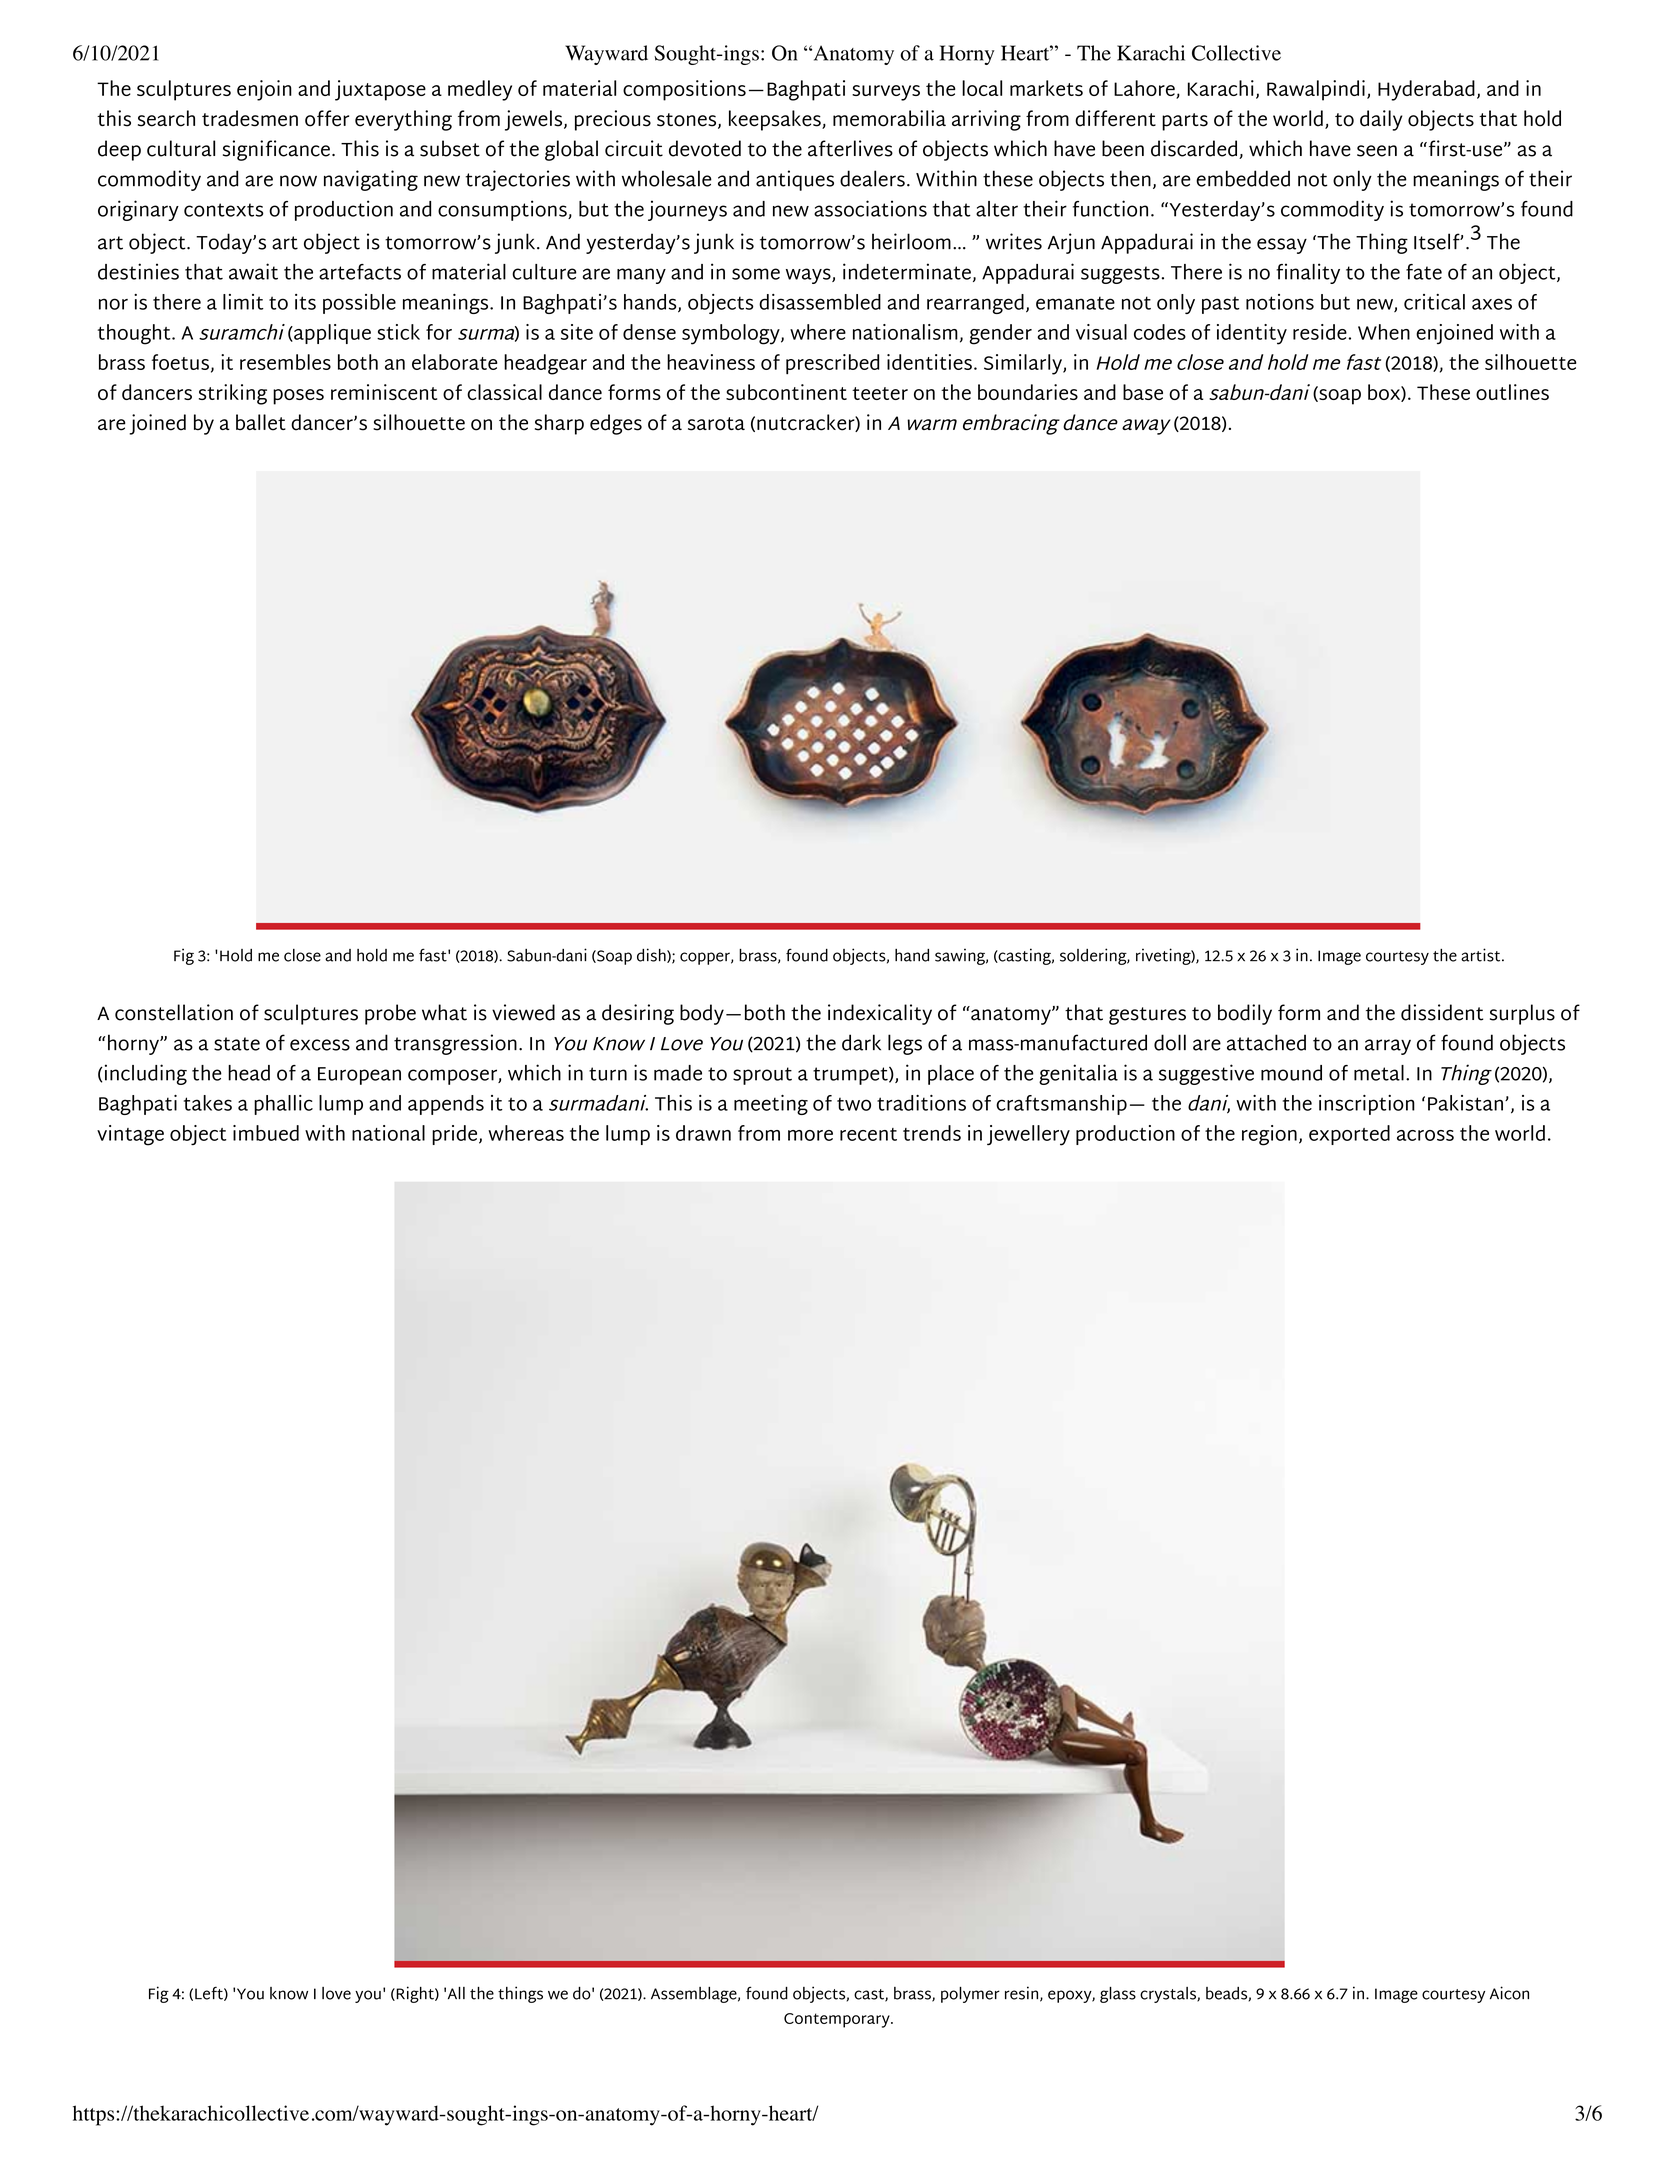  Describe the element at coordinates (1377, 151) in the screenshot. I see `seen` at that location.
